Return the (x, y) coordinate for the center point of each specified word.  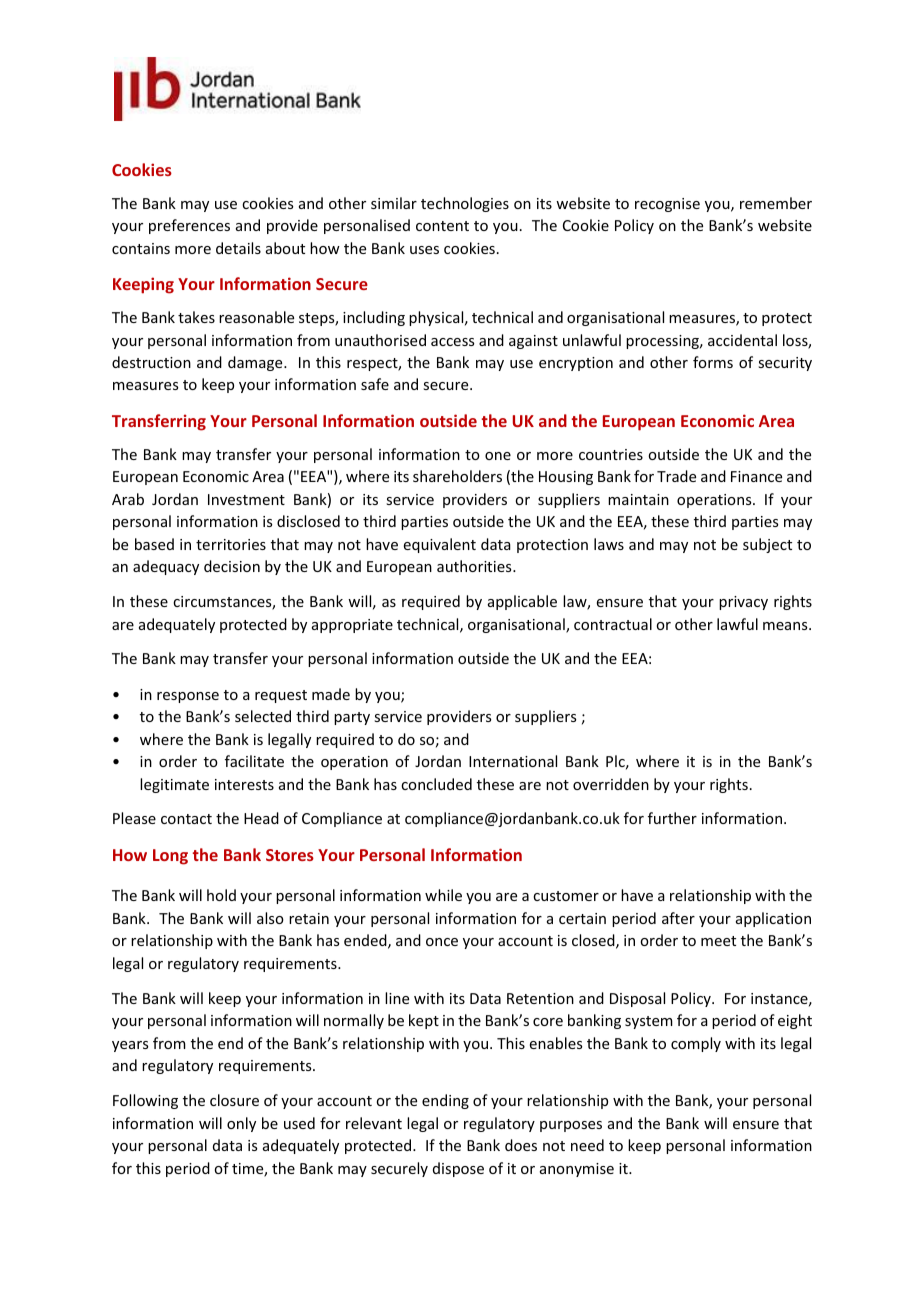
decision (232, 566)
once (442, 942)
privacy (743, 603)
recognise (667, 205)
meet (718, 941)
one (498, 456)
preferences (189, 226)
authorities (475, 566)
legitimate (174, 785)
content (442, 226)
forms (713, 362)
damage (256, 363)
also (270, 918)
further (672, 818)
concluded (436, 784)
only (241, 1124)
